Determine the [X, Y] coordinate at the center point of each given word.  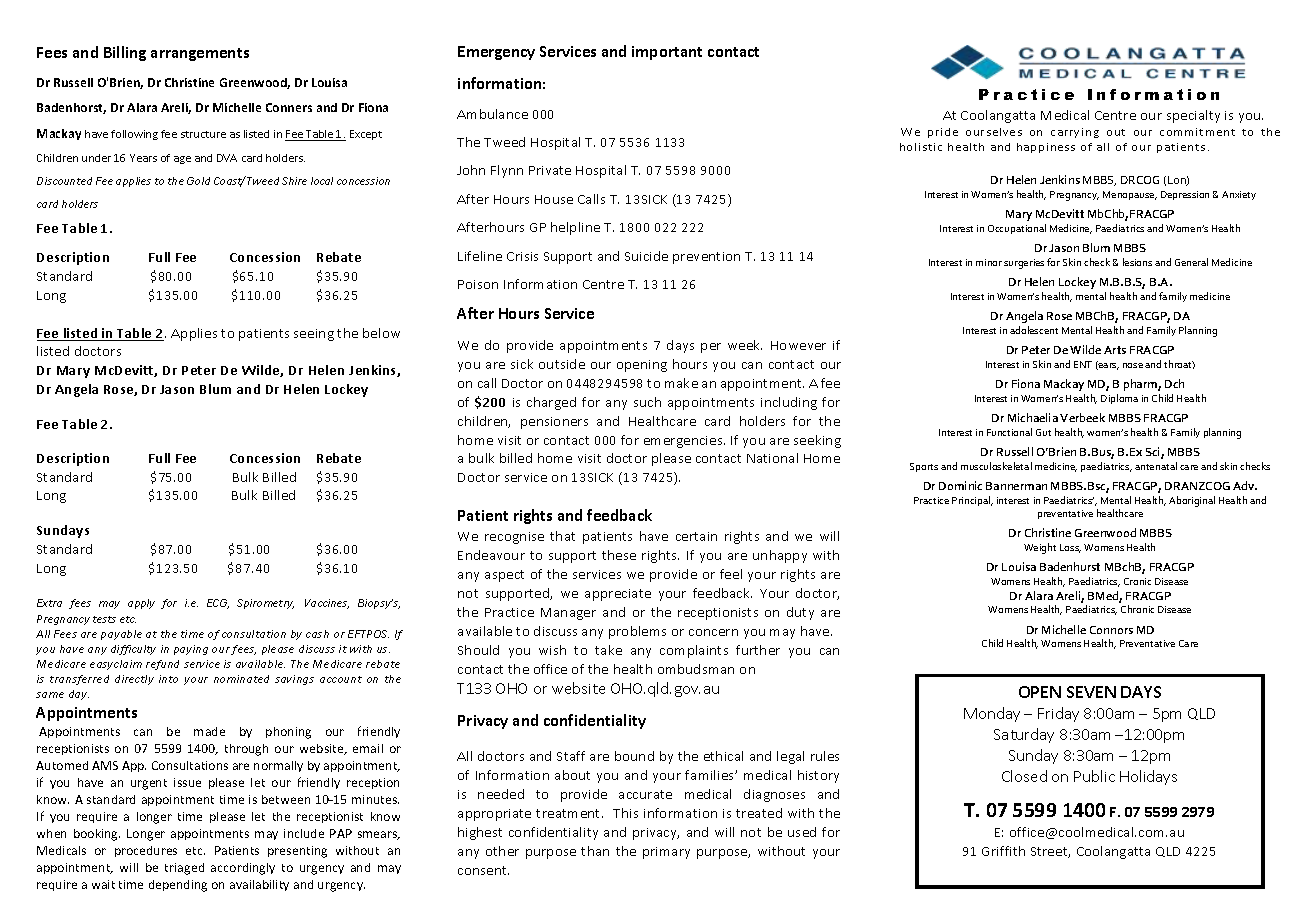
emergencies [684, 442]
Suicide [646, 256]
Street [1050, 852]
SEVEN [1091, 692]
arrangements [200, 54]
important [667, 53]
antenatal [1156, 466]
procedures [146, 851]
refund [162, 665]
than [595, 851]
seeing [314, 335]
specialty [1193, 116]
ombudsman [696, 669]
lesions [1137, 262]
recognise [514, 538]
